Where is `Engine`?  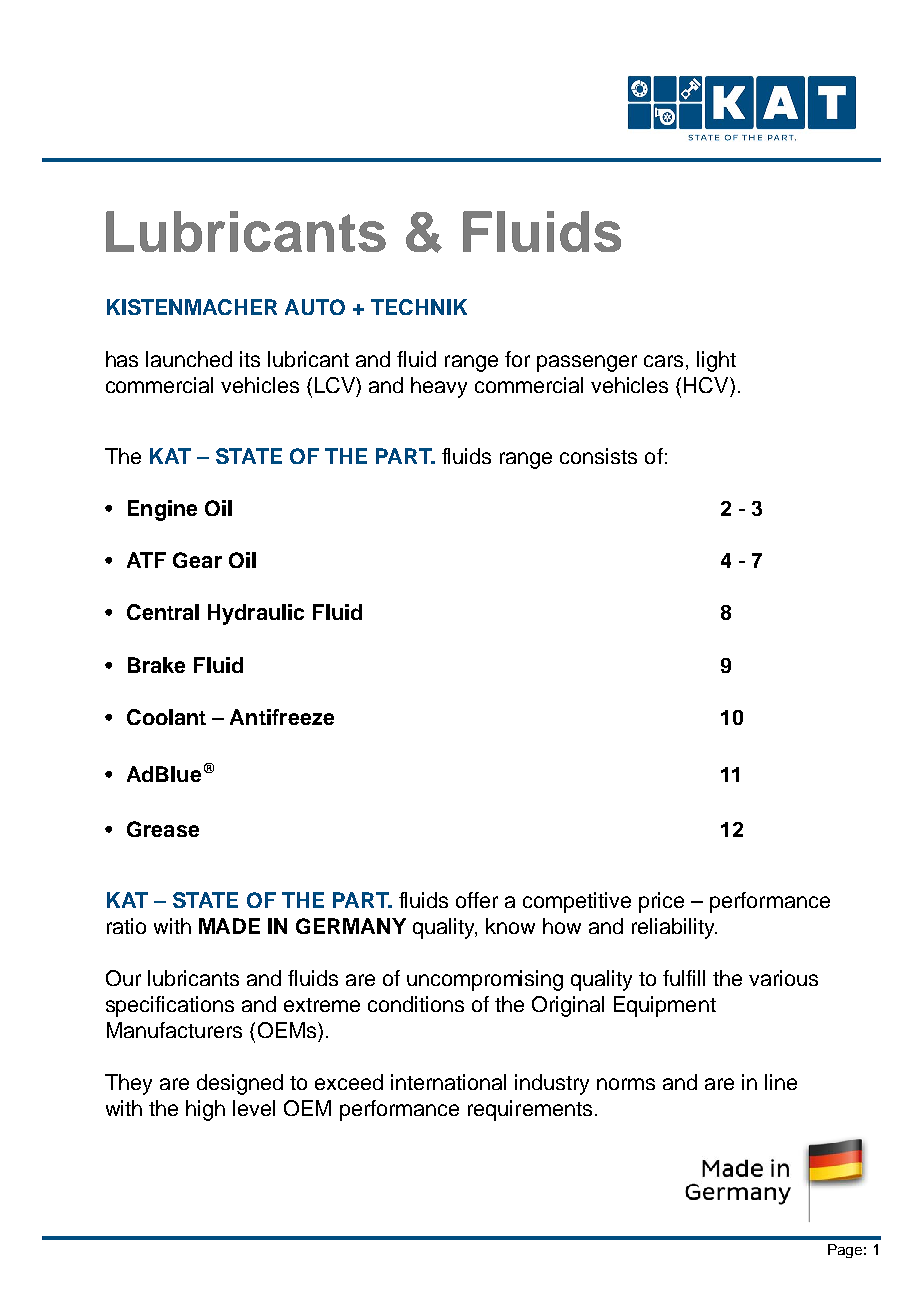 Engine is located at coordinates (162, 510).
